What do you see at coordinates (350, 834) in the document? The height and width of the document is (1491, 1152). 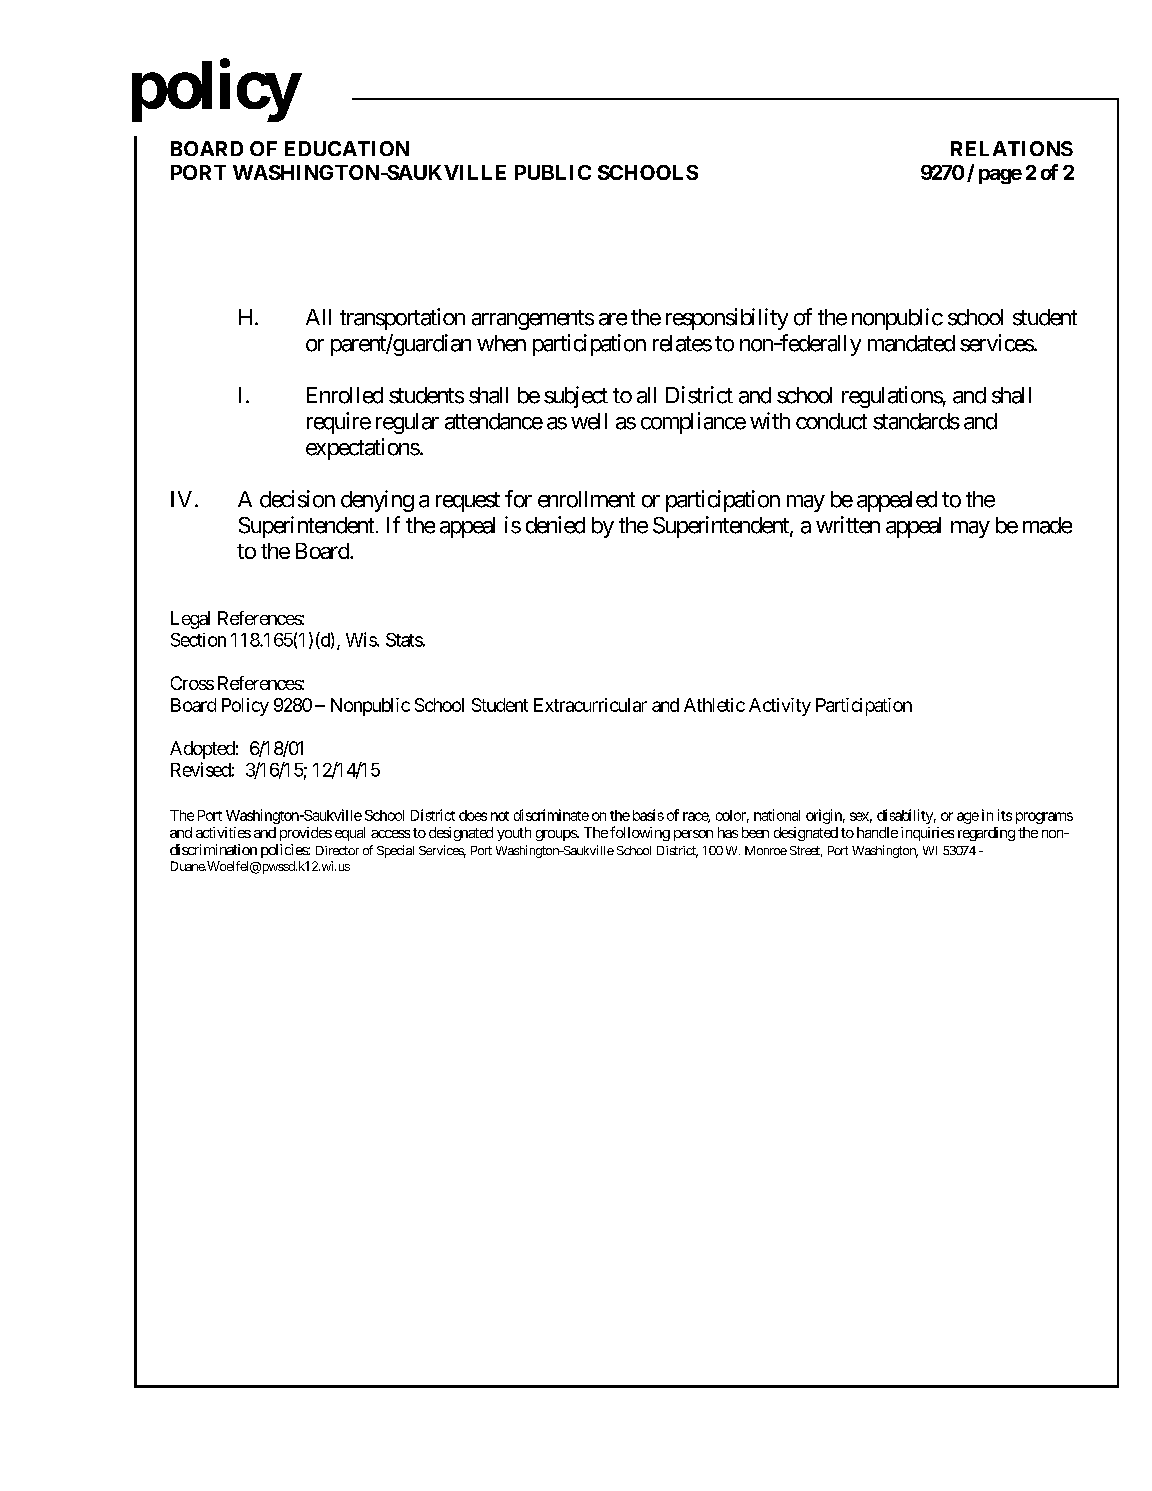 I see `equal` at bounding box center [350, 834].
